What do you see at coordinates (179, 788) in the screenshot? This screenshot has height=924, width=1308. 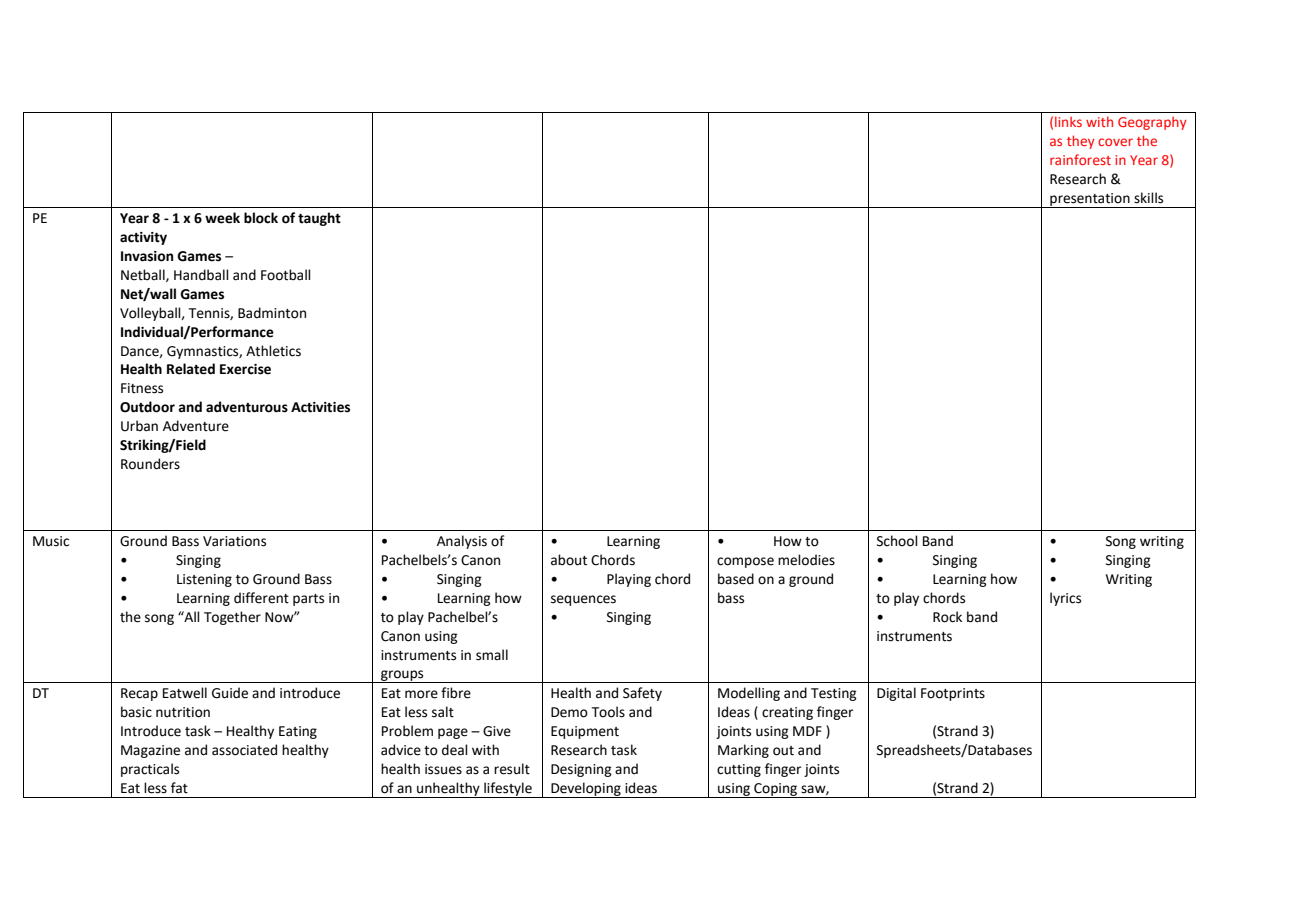 I see `fat` at bounding box center [179, 788].
